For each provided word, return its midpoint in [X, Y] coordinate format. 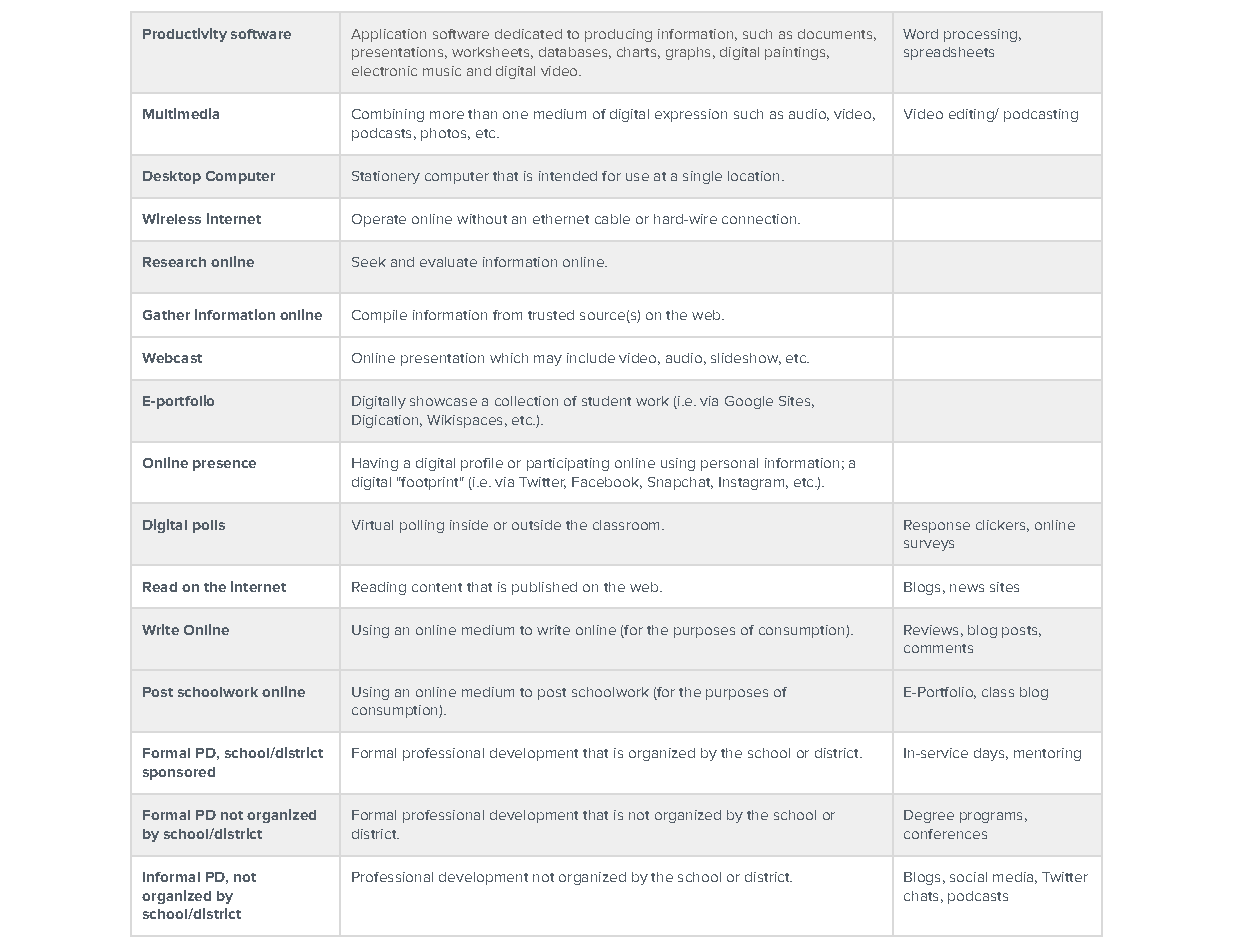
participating [568, 464]
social [968, 877]
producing [618, 35]
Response [937, 526]
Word [920, 34]
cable [612, 219]
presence [224, 465]
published [544, 588]
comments [938, 648]
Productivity [185, 35]
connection [759, 219]
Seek [369, 262]
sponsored [179, 773]
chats [921, 896]
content [437, 587]
